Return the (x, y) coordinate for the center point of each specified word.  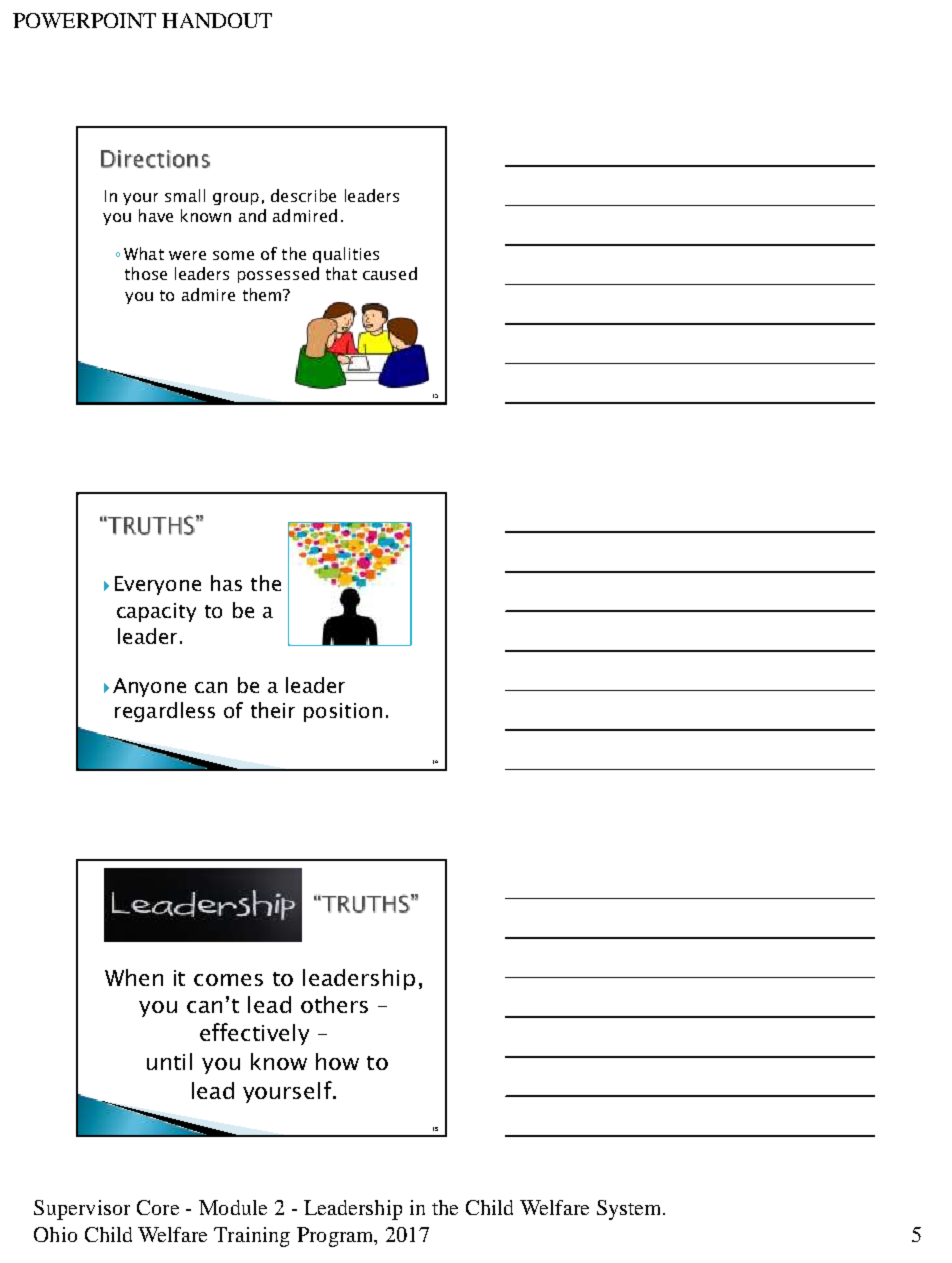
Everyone (158, 585)
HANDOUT (217, 20)
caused (390, 273)
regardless (165, 712)
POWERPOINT (84, 20)
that (341, 273)
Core (158, 1207)
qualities (346, 255)
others (334, 1004)
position (343, 712)
